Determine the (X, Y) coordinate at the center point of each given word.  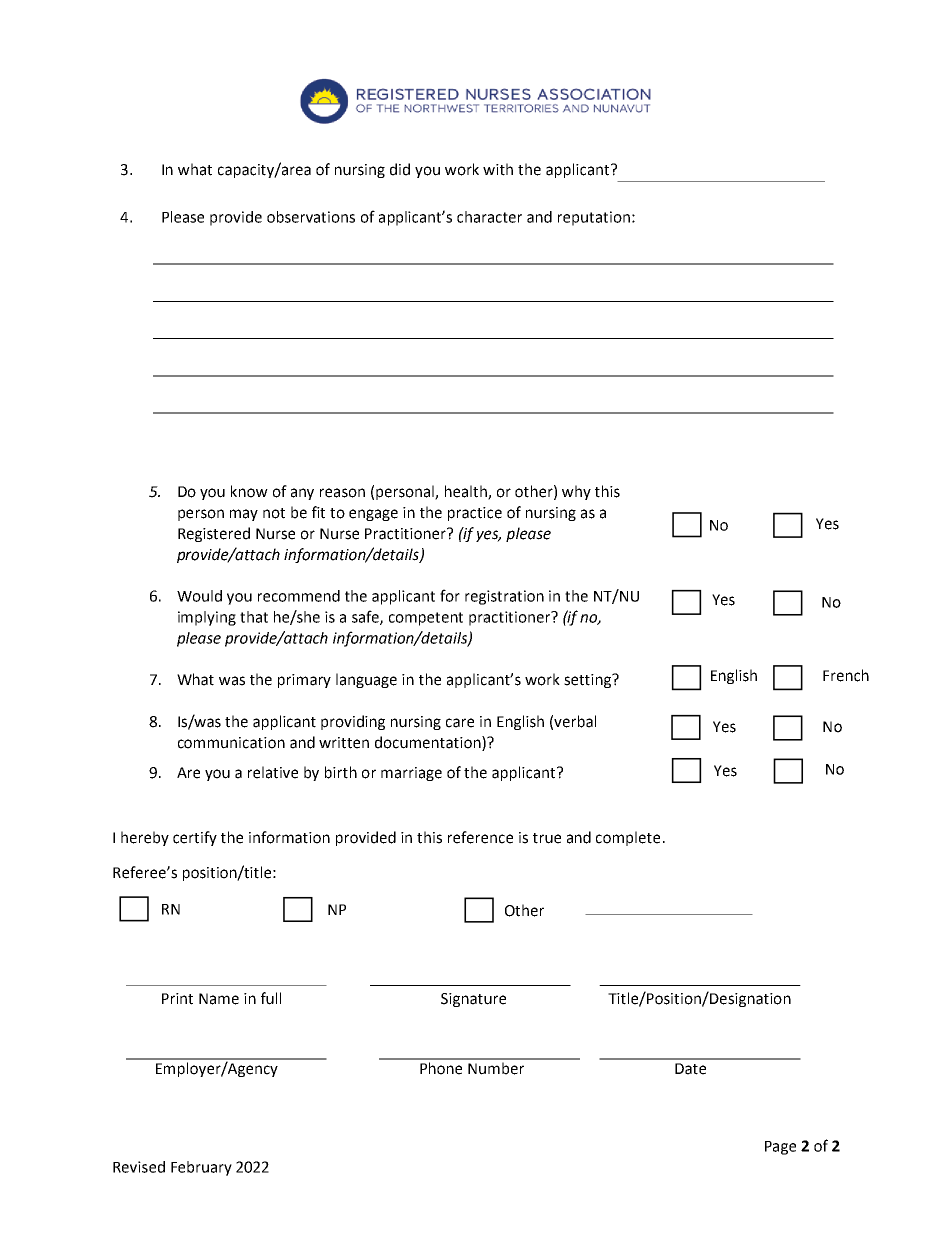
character (489, 217)
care (460, 723)
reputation (594, 218)
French (846, 675)
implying (207, 618)
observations (311, 217)
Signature (473, 1000)
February (201, 1168)
